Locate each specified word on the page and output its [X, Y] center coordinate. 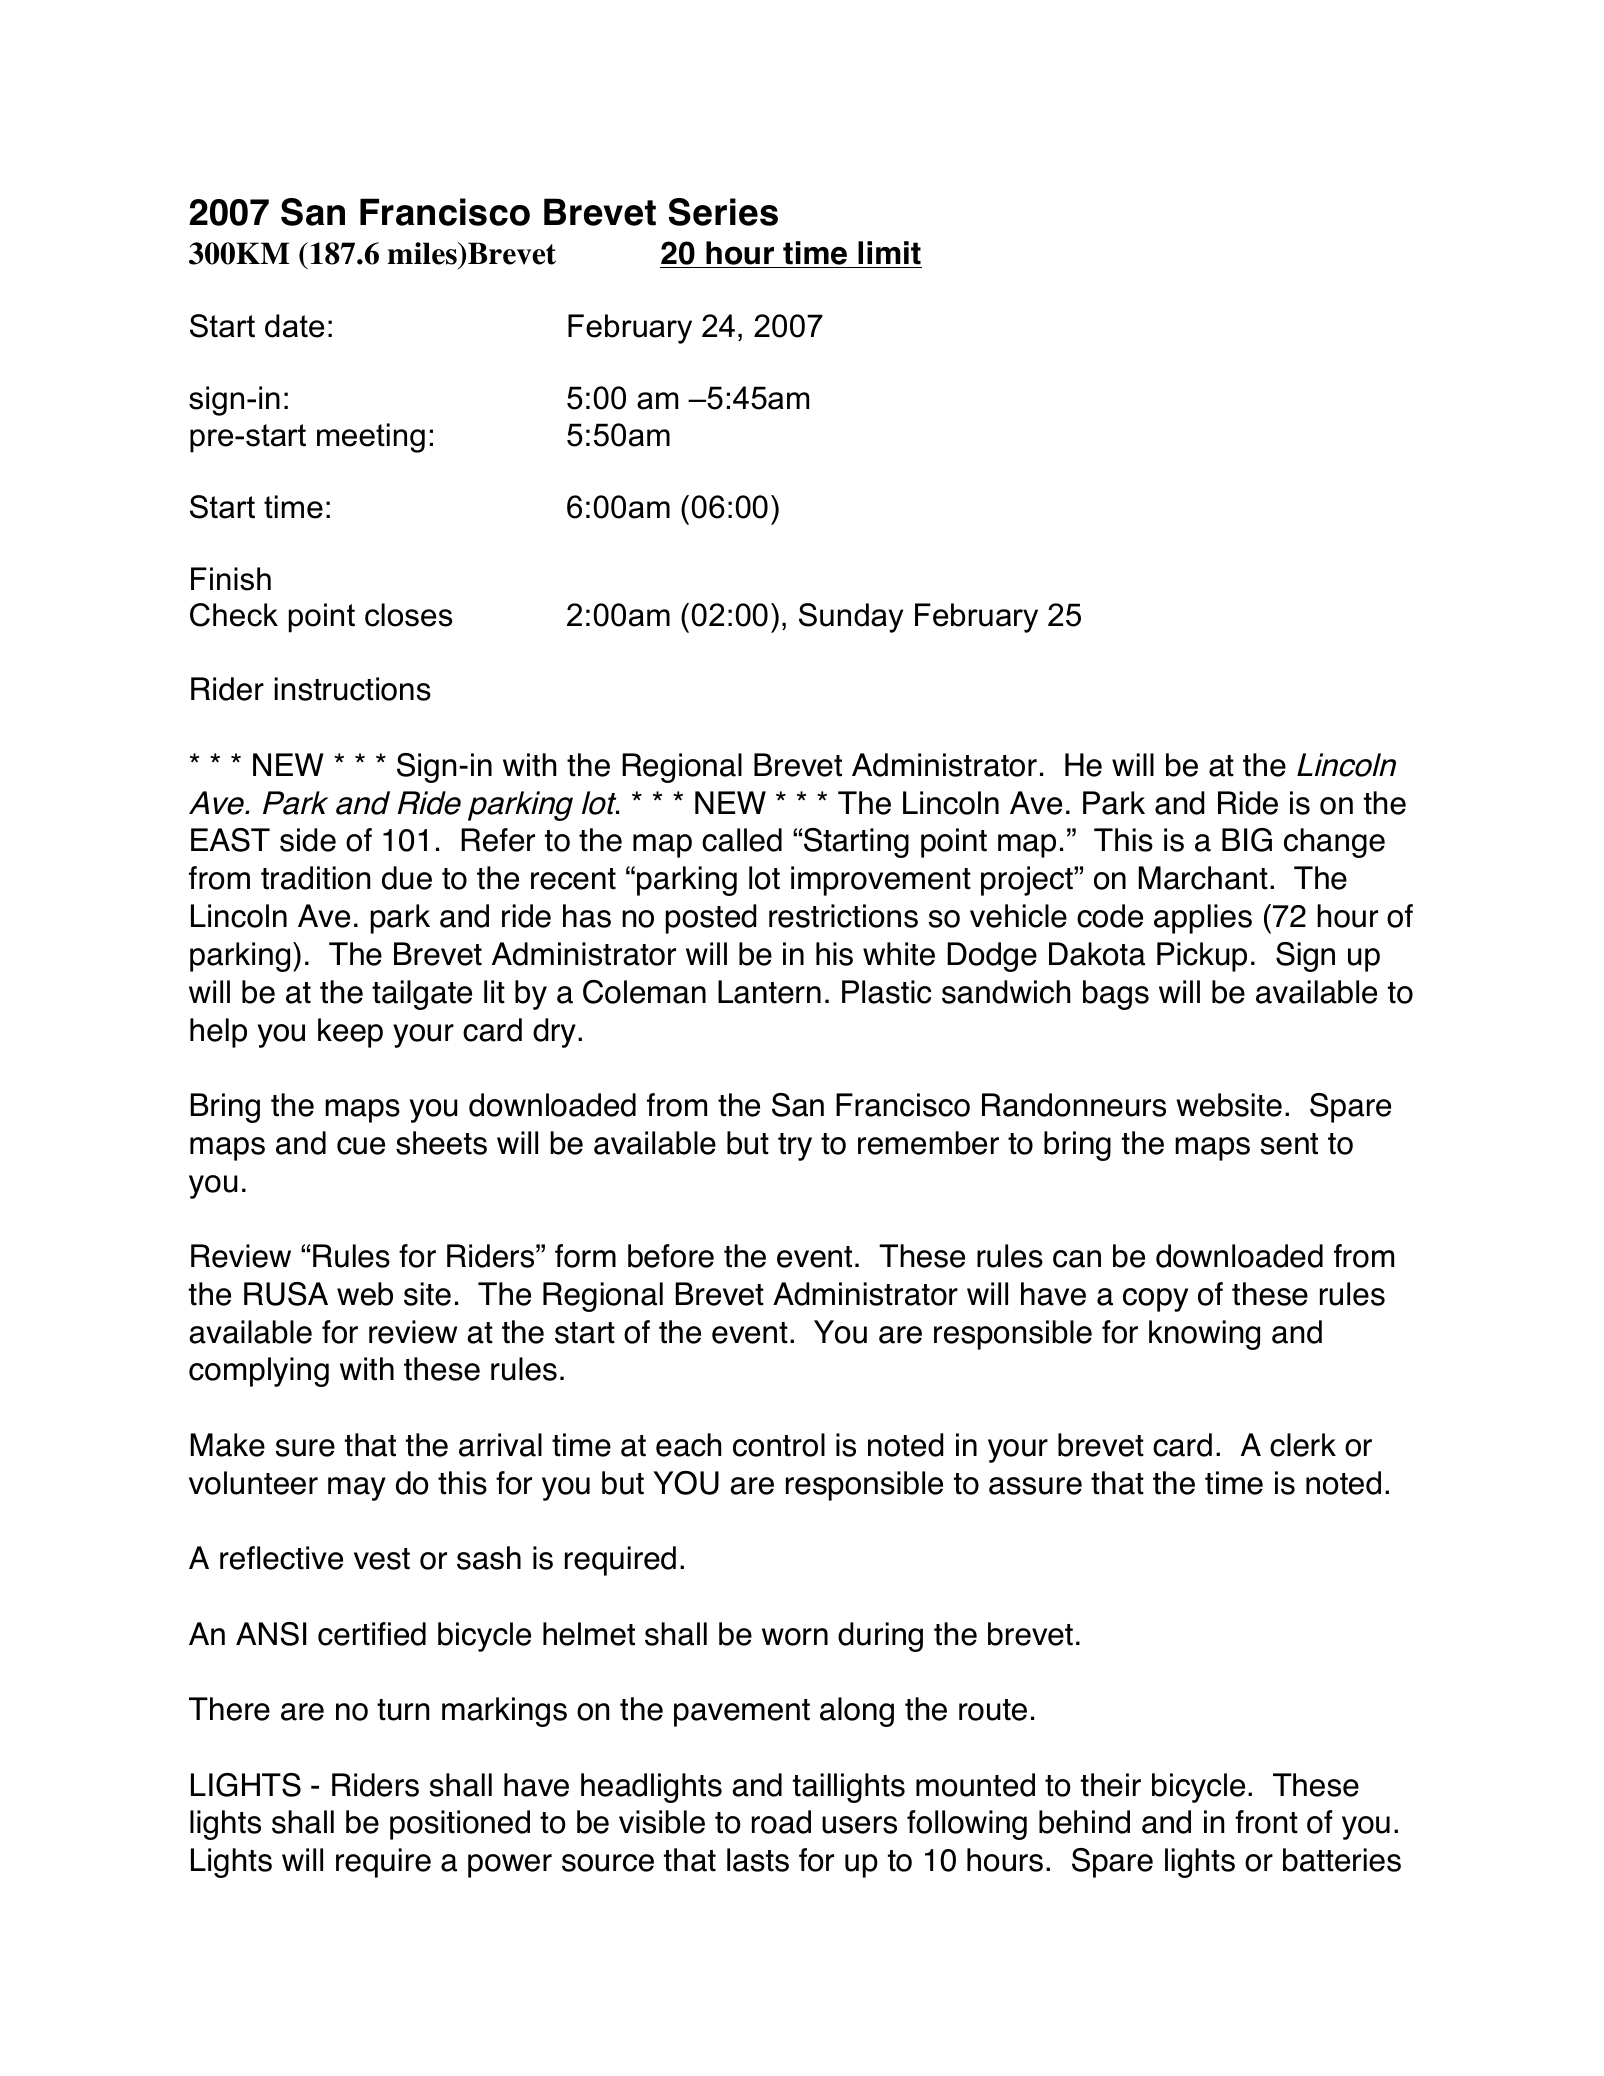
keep [350, 1033]
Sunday [851, 618]
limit [889, 253]
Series [723, 212]
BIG [1247, 840]
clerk [1303, 1445]
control [779, 1445]
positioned [460, 1825]
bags [1116, 995]
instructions [352, 689]
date [294, 326]
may [357, 1489]
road [781, 1822]
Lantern [769, 992]
